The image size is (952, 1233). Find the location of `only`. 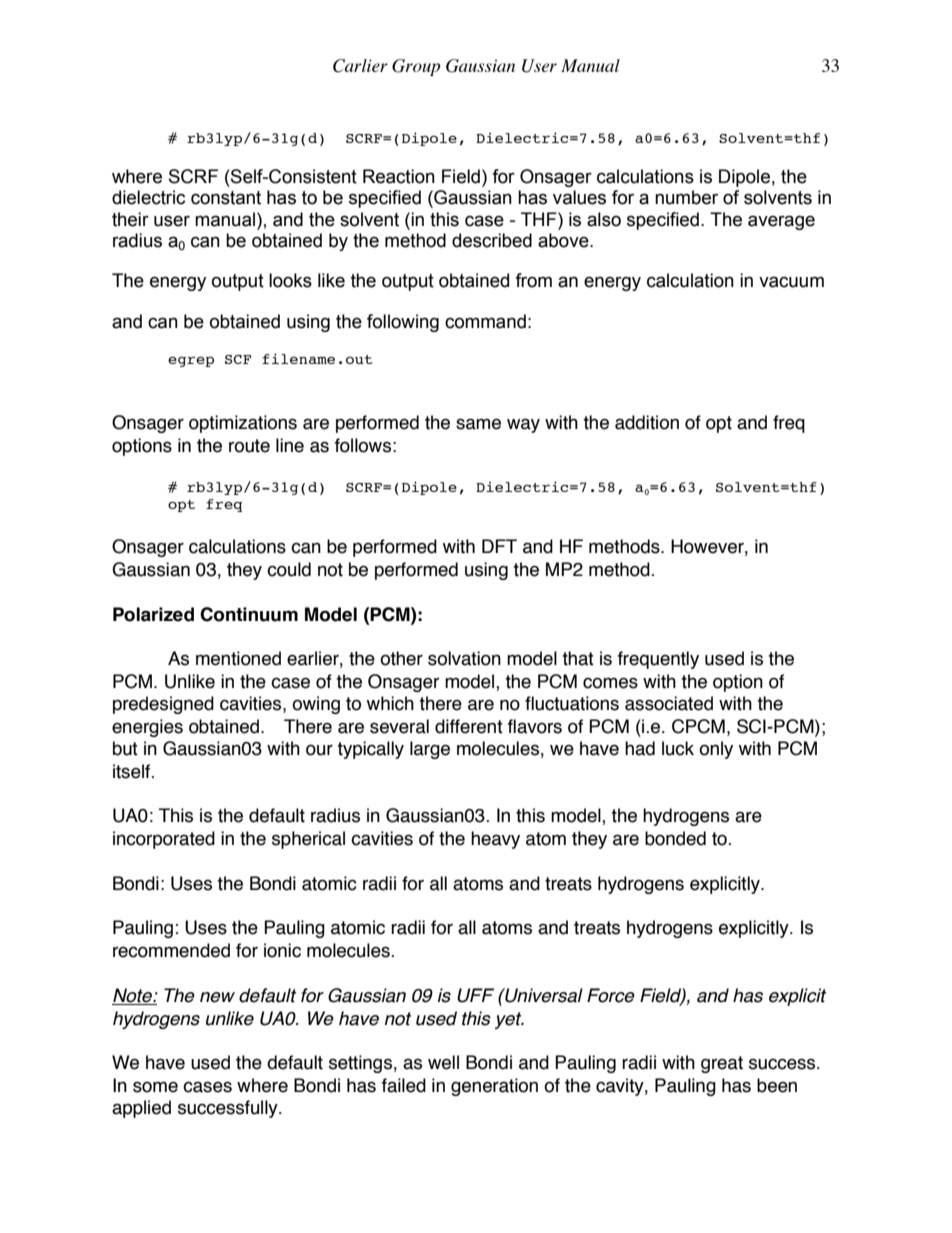

only is located at coordinates (716, 750).
